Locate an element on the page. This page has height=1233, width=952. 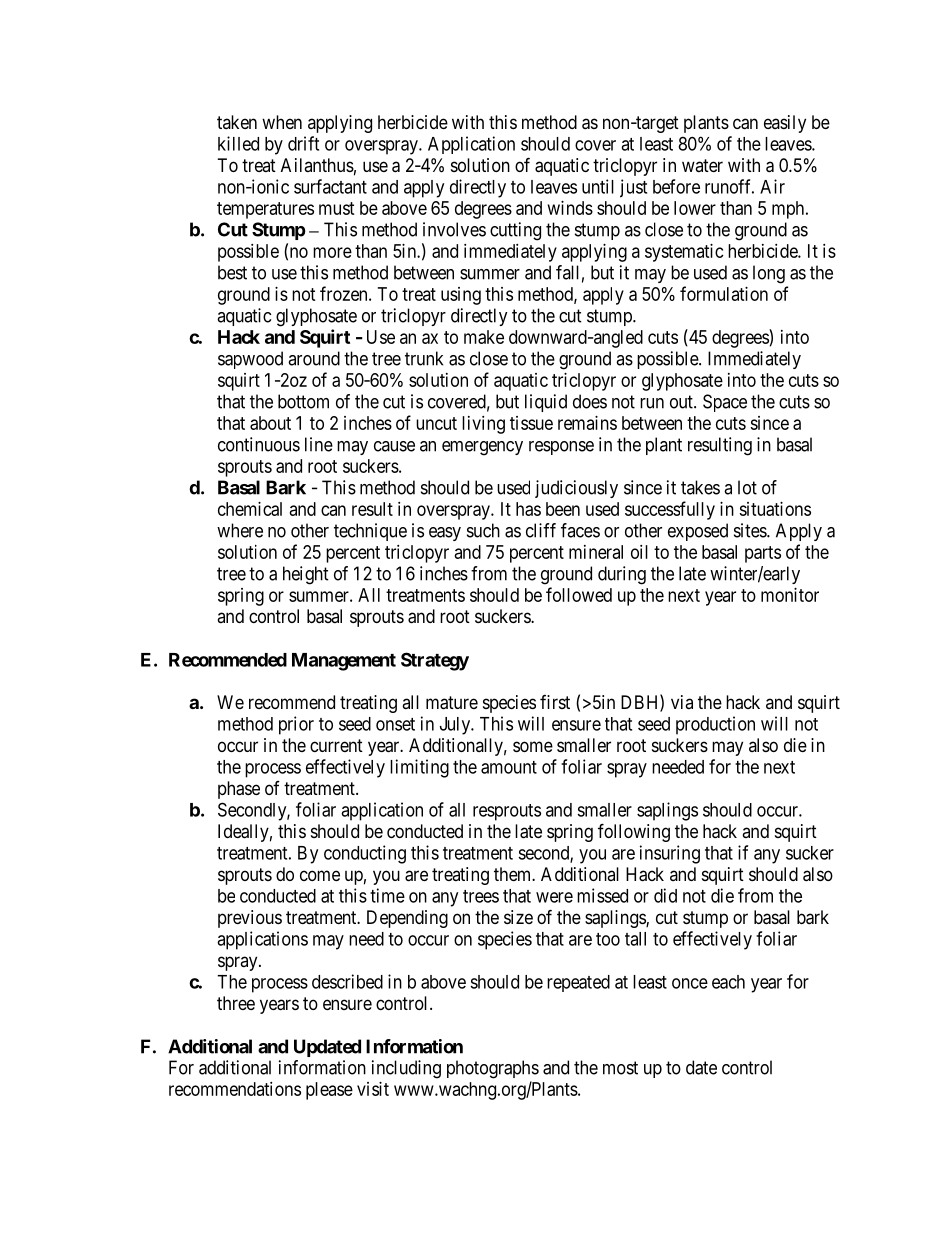
come is located at coordinates (320, 875).
